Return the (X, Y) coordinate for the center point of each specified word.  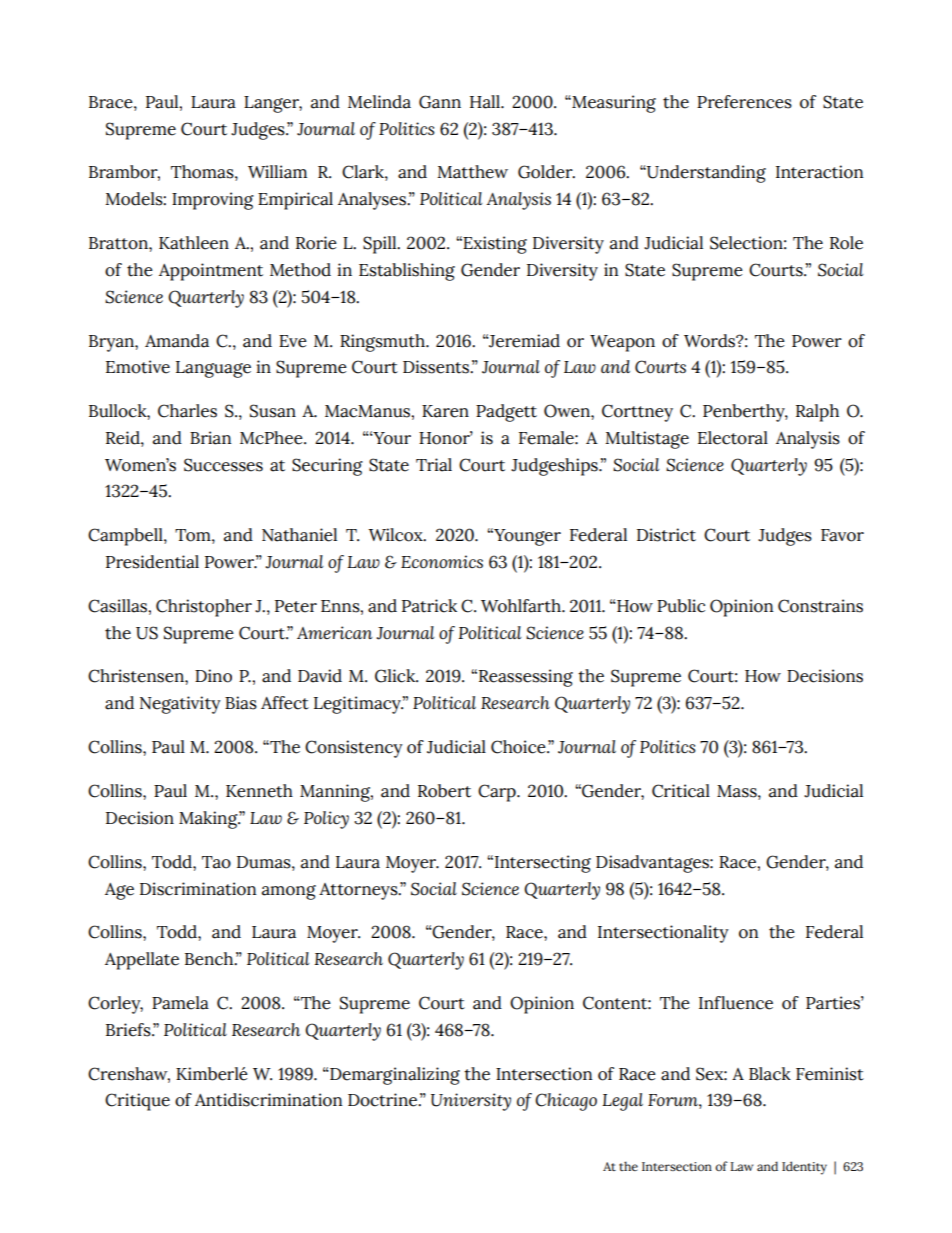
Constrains (820, 606)
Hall (486, 102)
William (277, 172)
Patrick (429, 606)
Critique (137, 1102)
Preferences (744, 102)
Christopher (204, 608)
